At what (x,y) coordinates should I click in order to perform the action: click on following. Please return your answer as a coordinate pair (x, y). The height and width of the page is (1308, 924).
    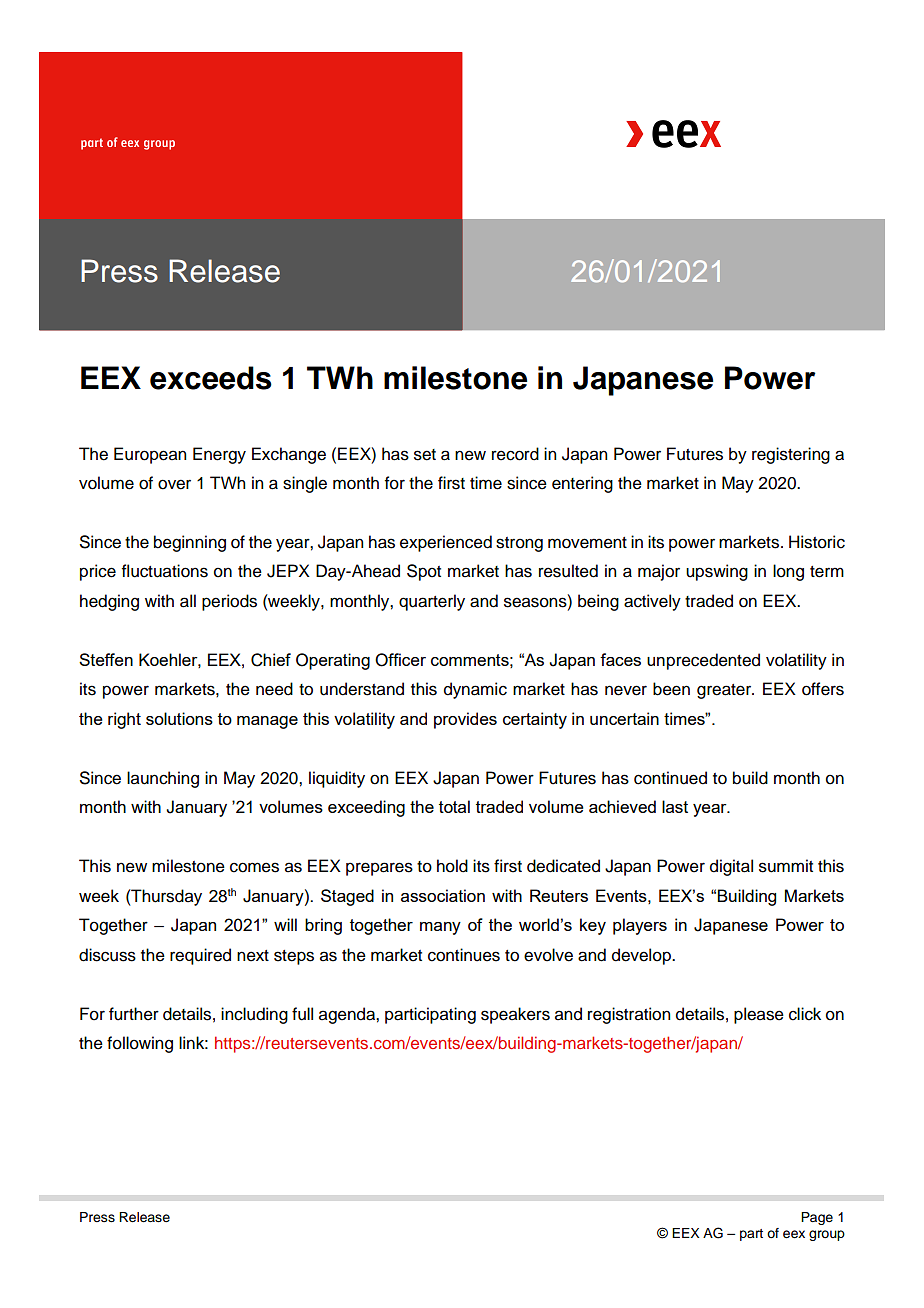
    Looking at the image, I should click on (140, 1044).
